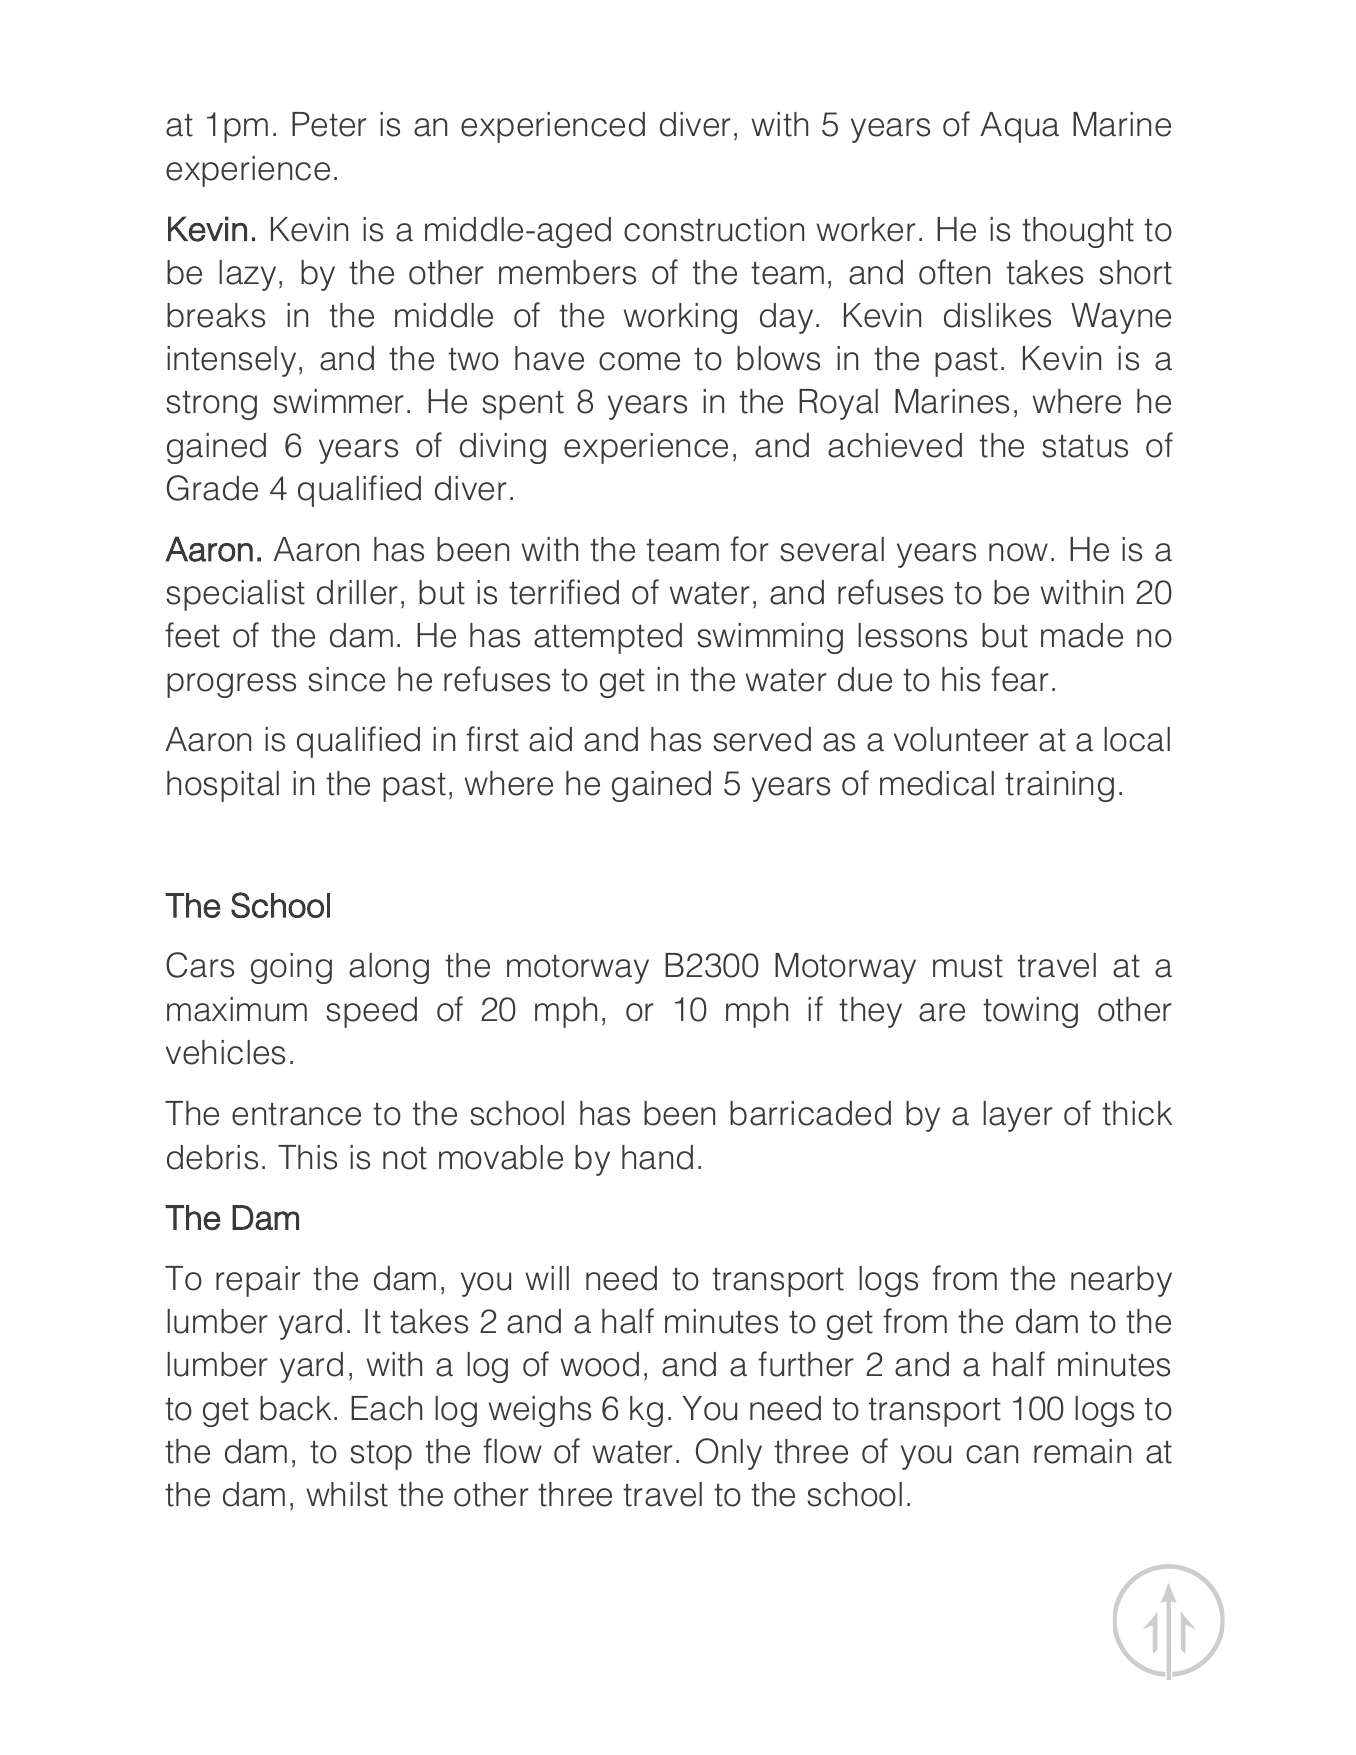 This screenshot has width=1356, height=1755. I want to click on Peter, so click(329, 124).
